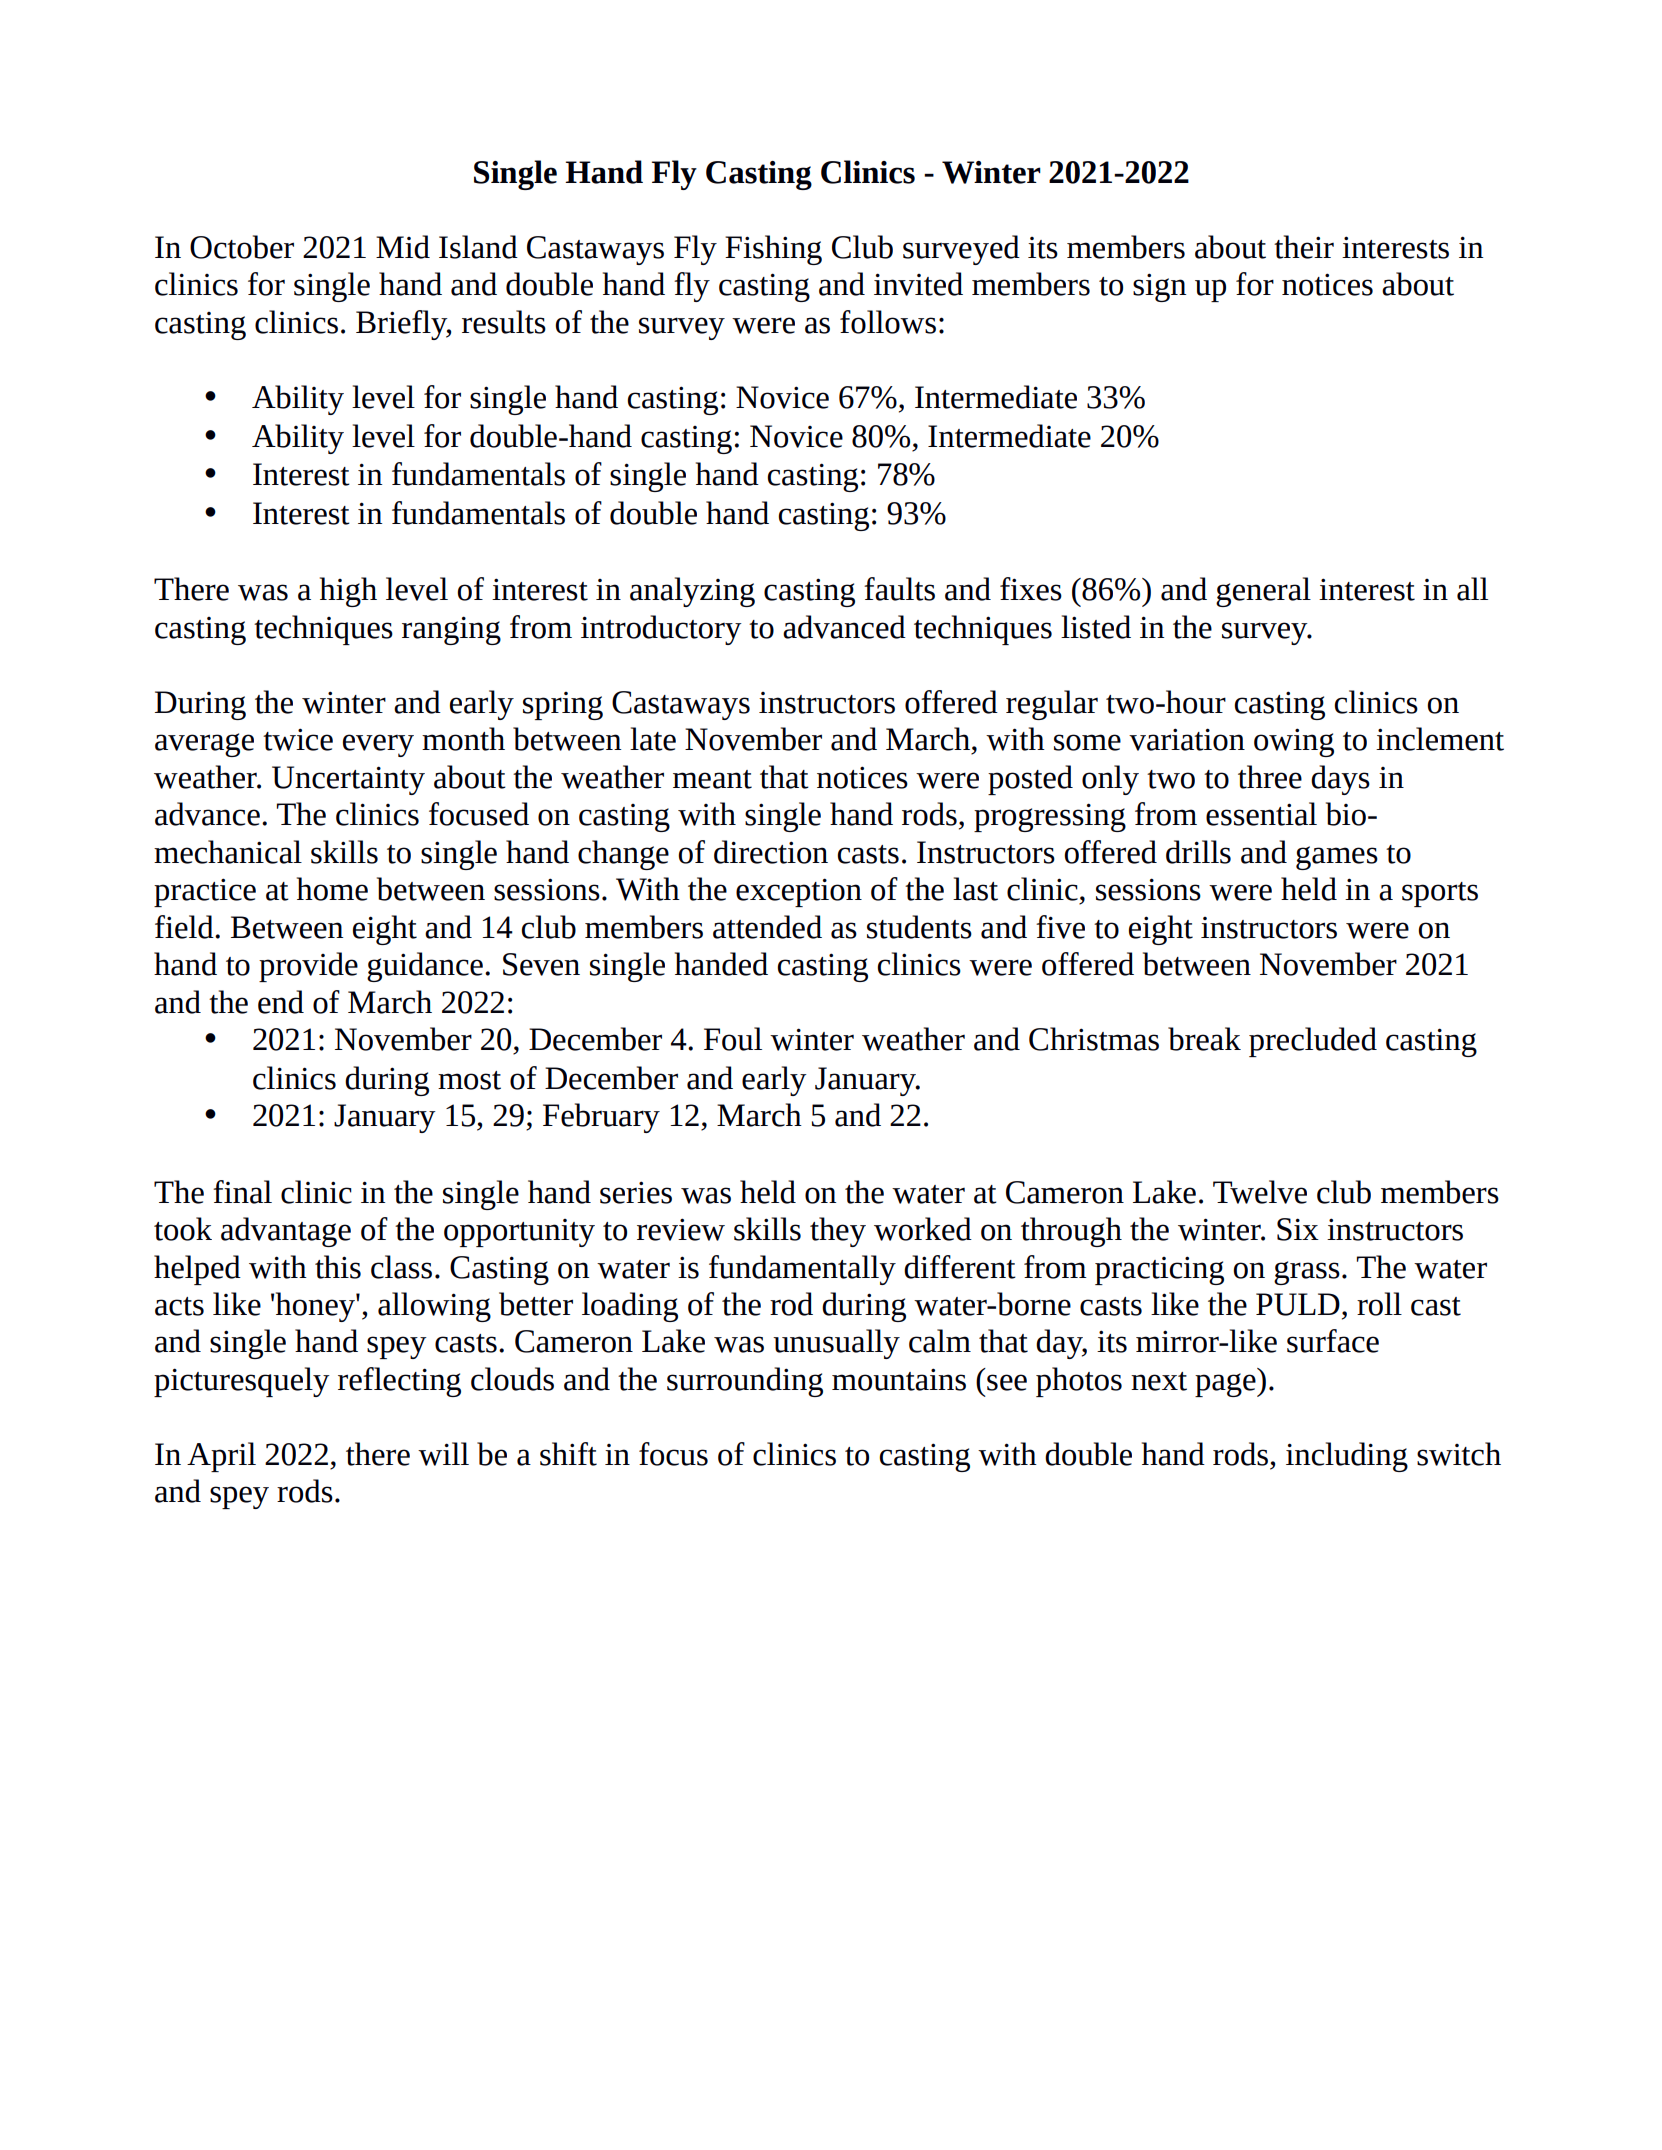 Image resolution: width=1662 pixels, height=2150 pixels. I want to click on general, so click(1263, 592).
